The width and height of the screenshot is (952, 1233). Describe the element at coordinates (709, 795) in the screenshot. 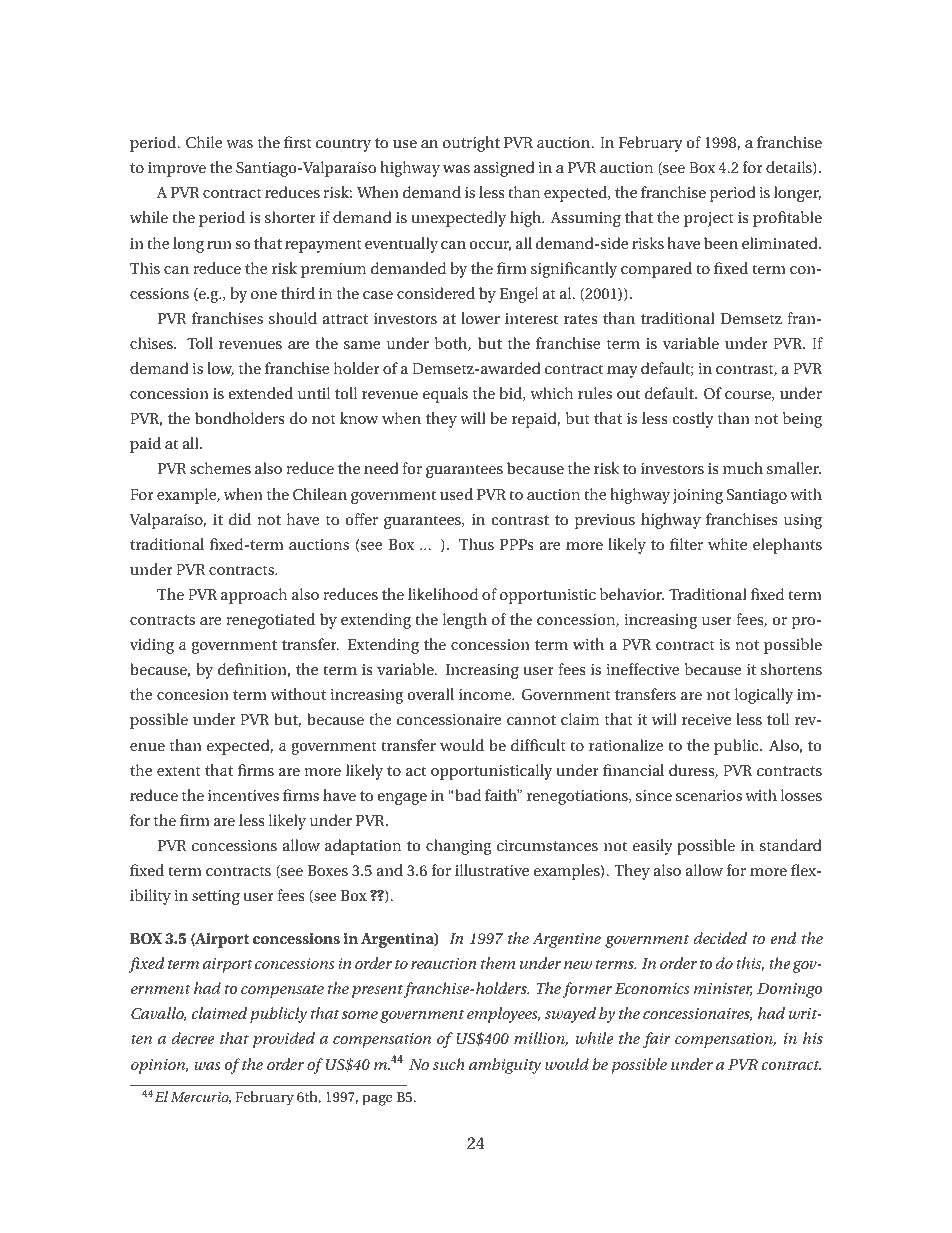

I see `scenarios` at that location.
